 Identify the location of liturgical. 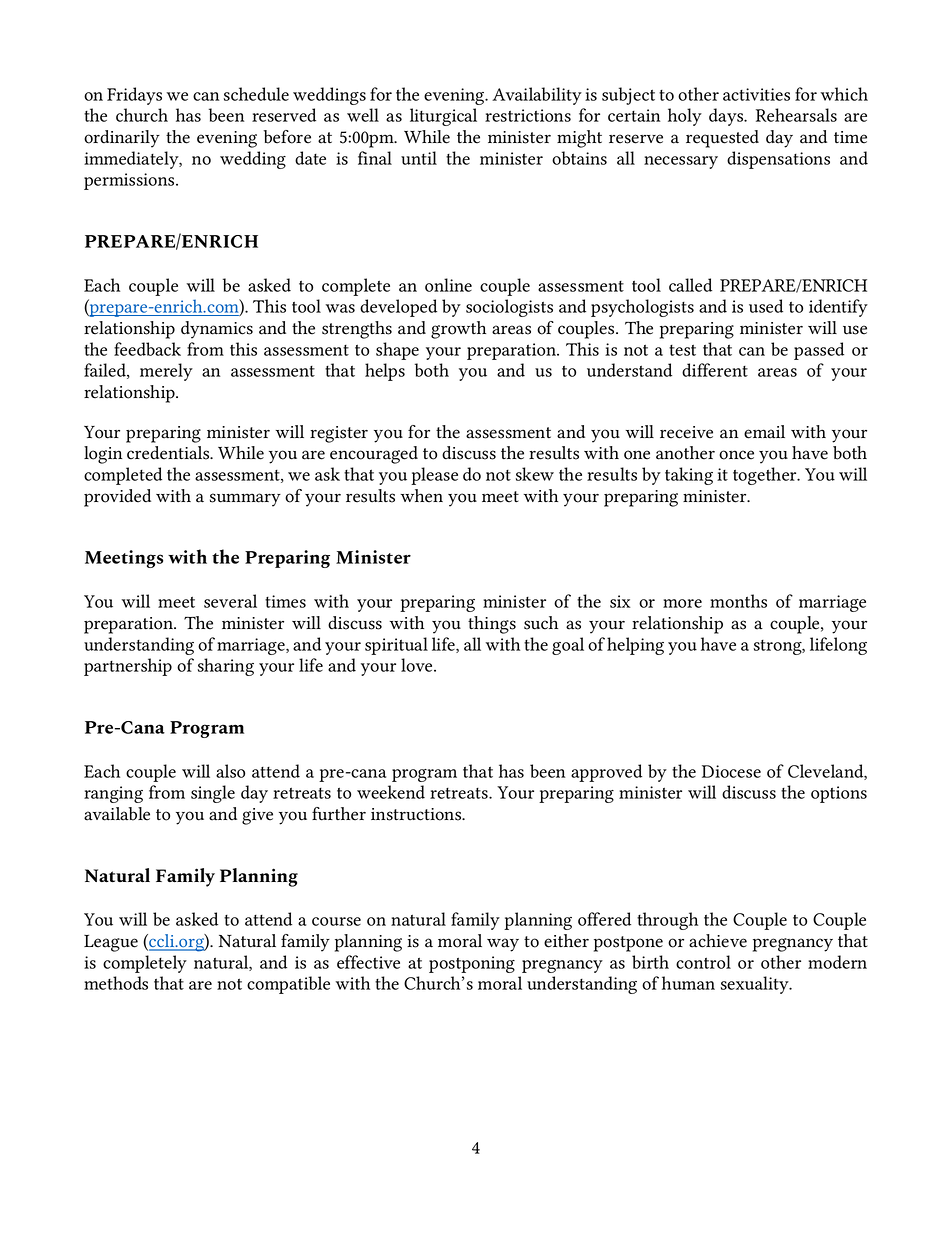
(443, 117).
